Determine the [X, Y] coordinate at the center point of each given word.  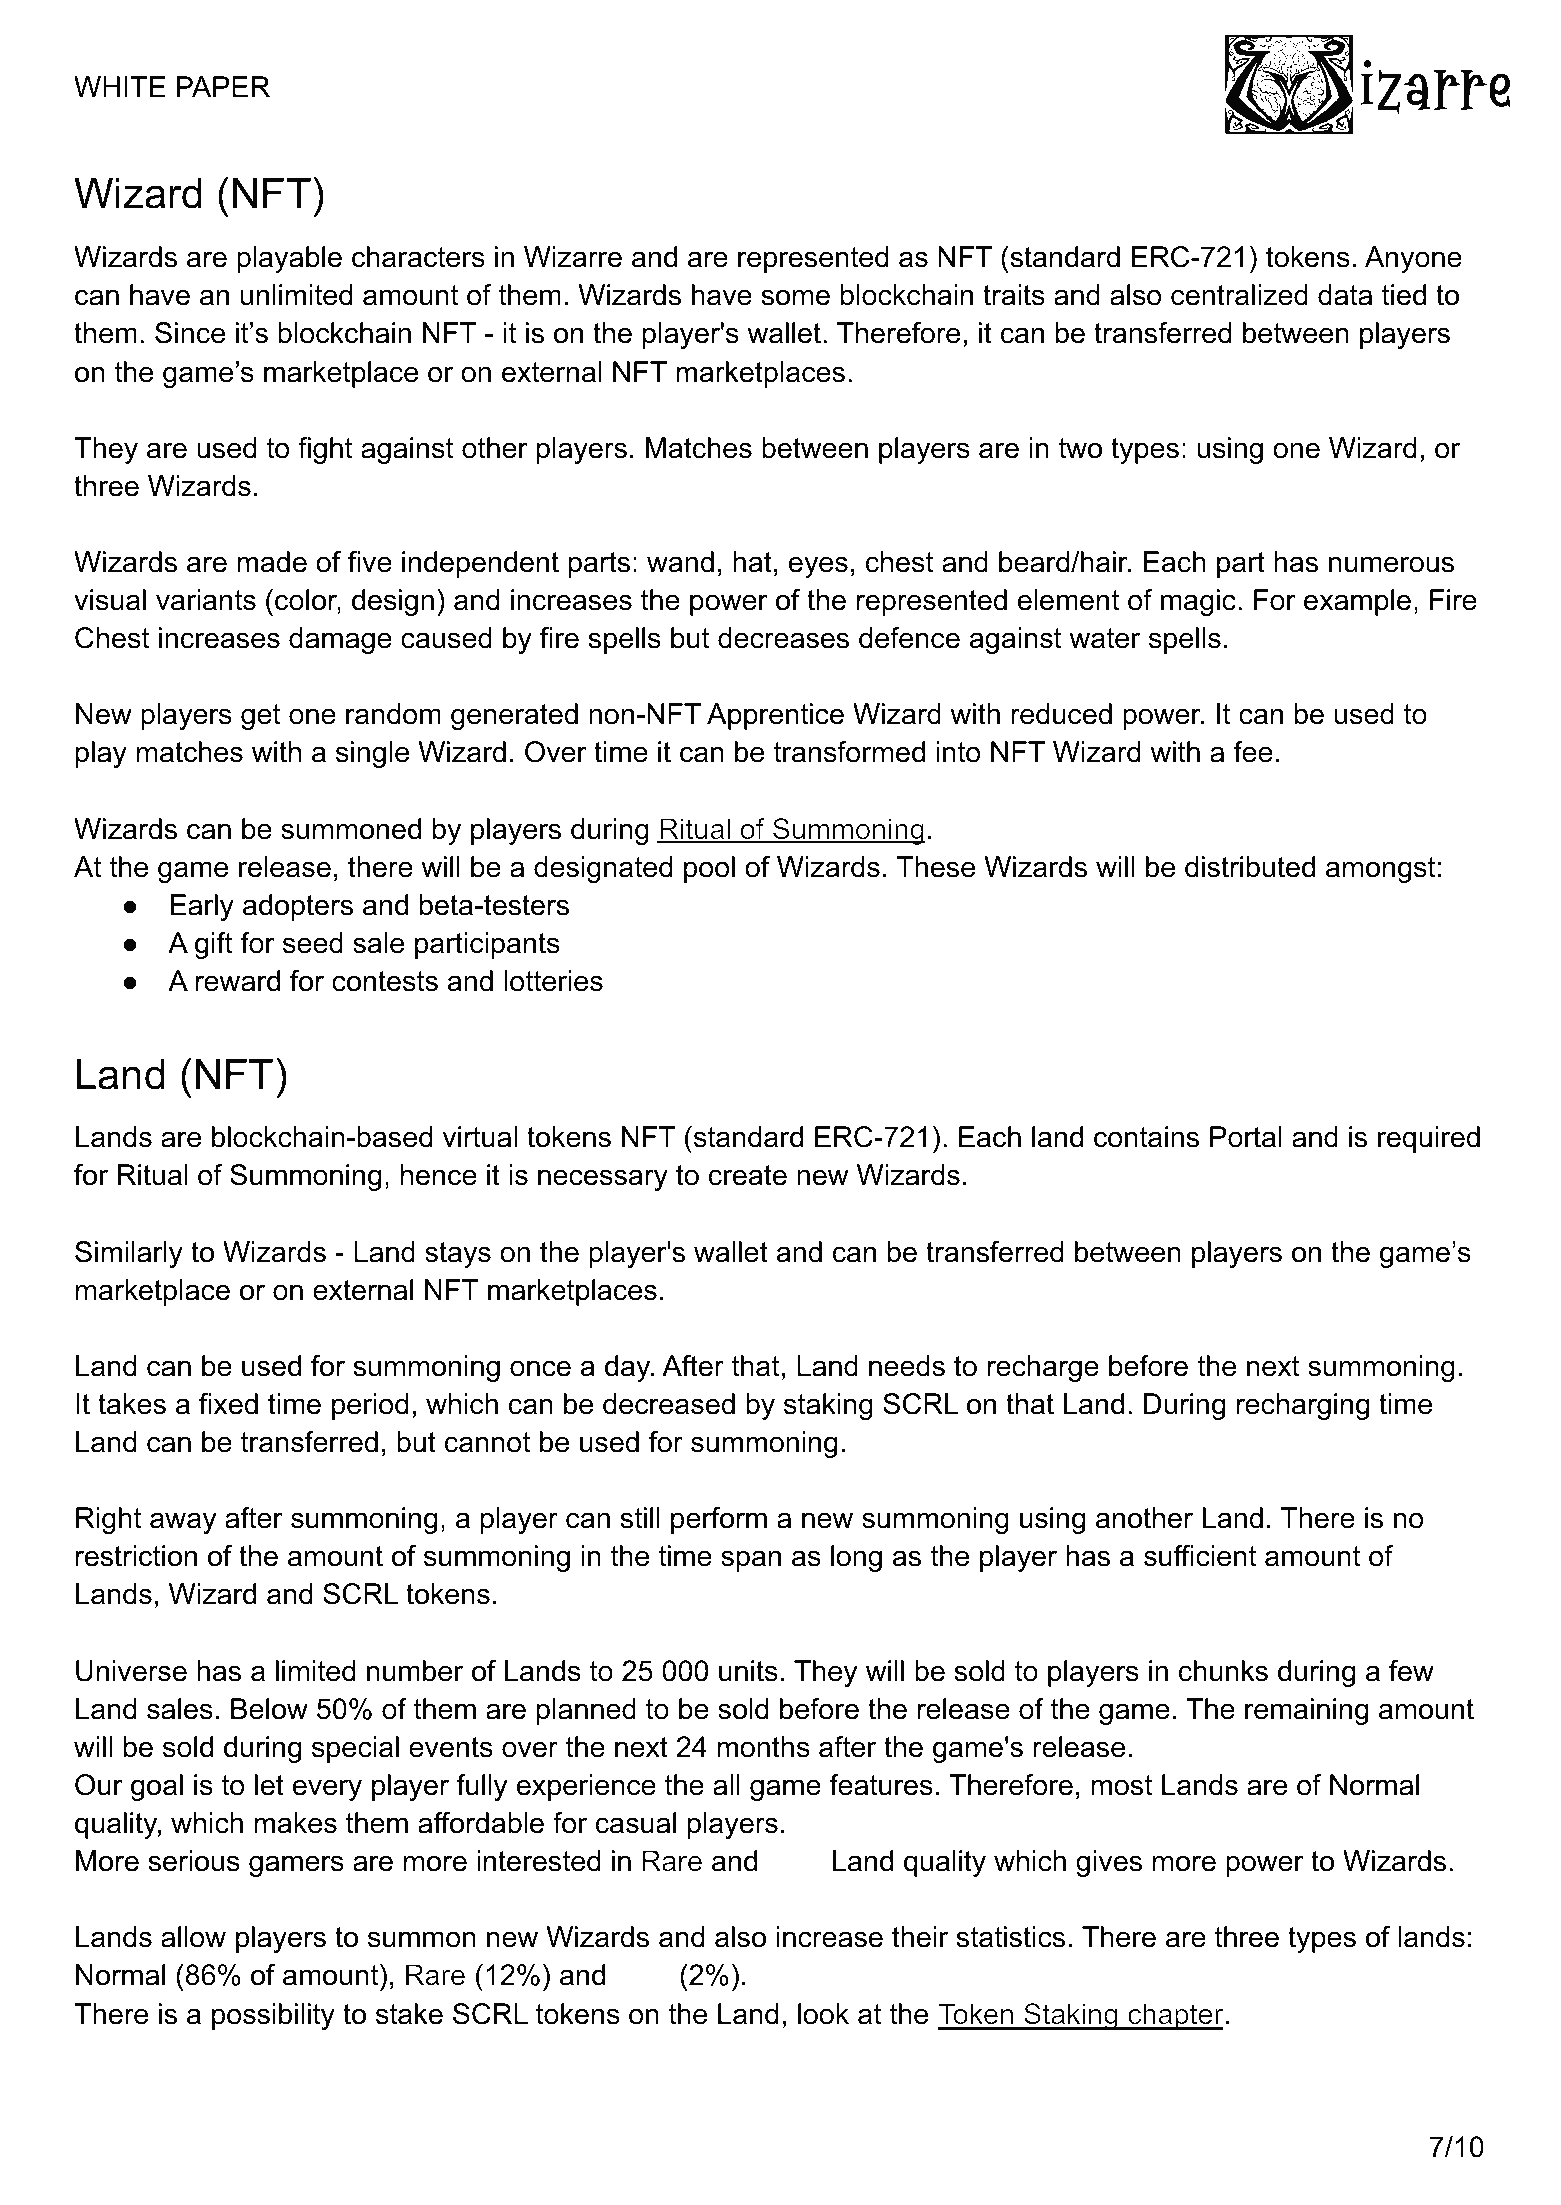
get [261, 717]
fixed [228, 1404]
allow [193, 1937]
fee [1253, 752]
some [796, 297]
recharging [1303, 1406]
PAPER [223, 86]
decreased [669, 1404]
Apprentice [775, 716]
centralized [1239, 295]
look [823, 2014]
